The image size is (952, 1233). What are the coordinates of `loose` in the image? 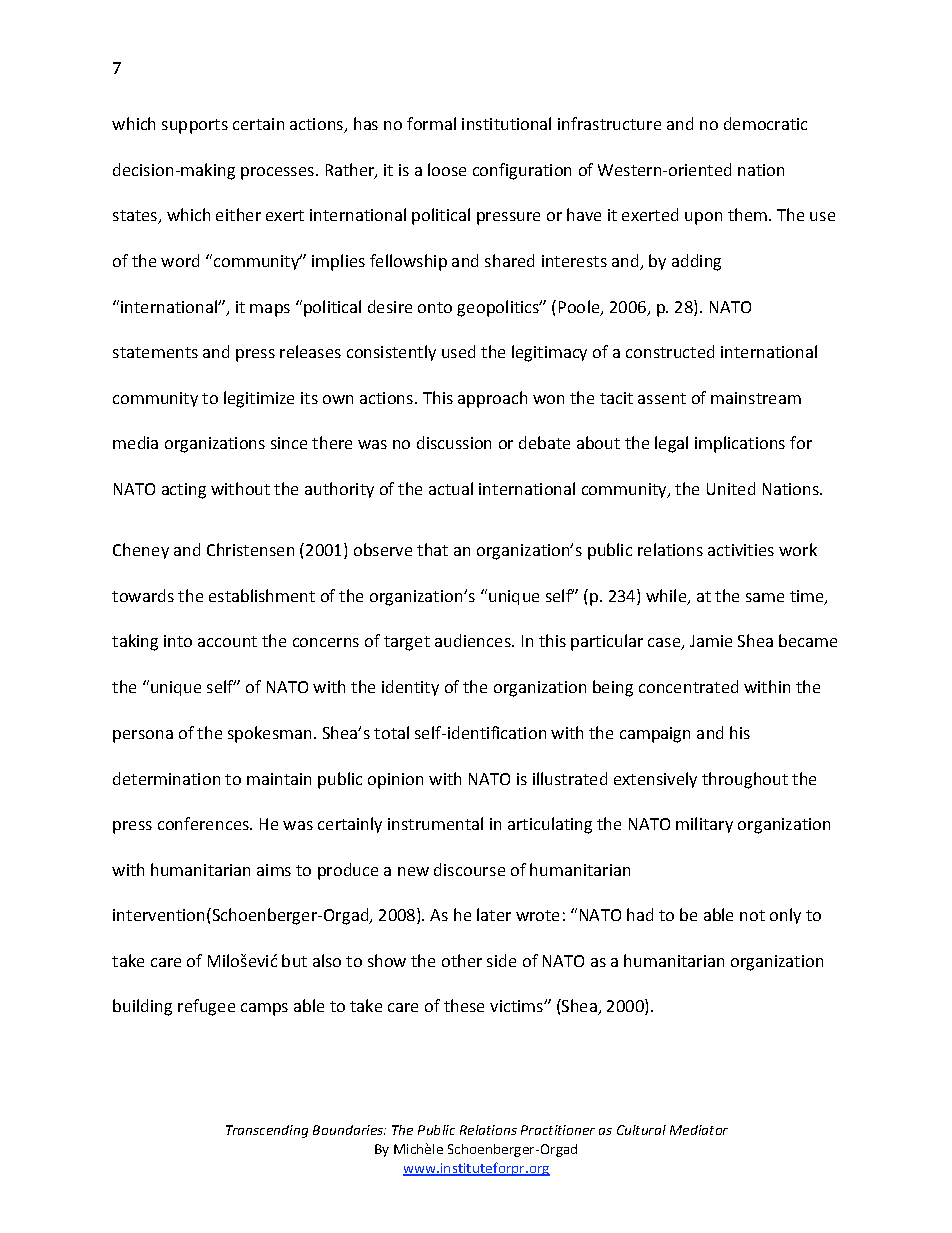 It's located at (447, 169).
